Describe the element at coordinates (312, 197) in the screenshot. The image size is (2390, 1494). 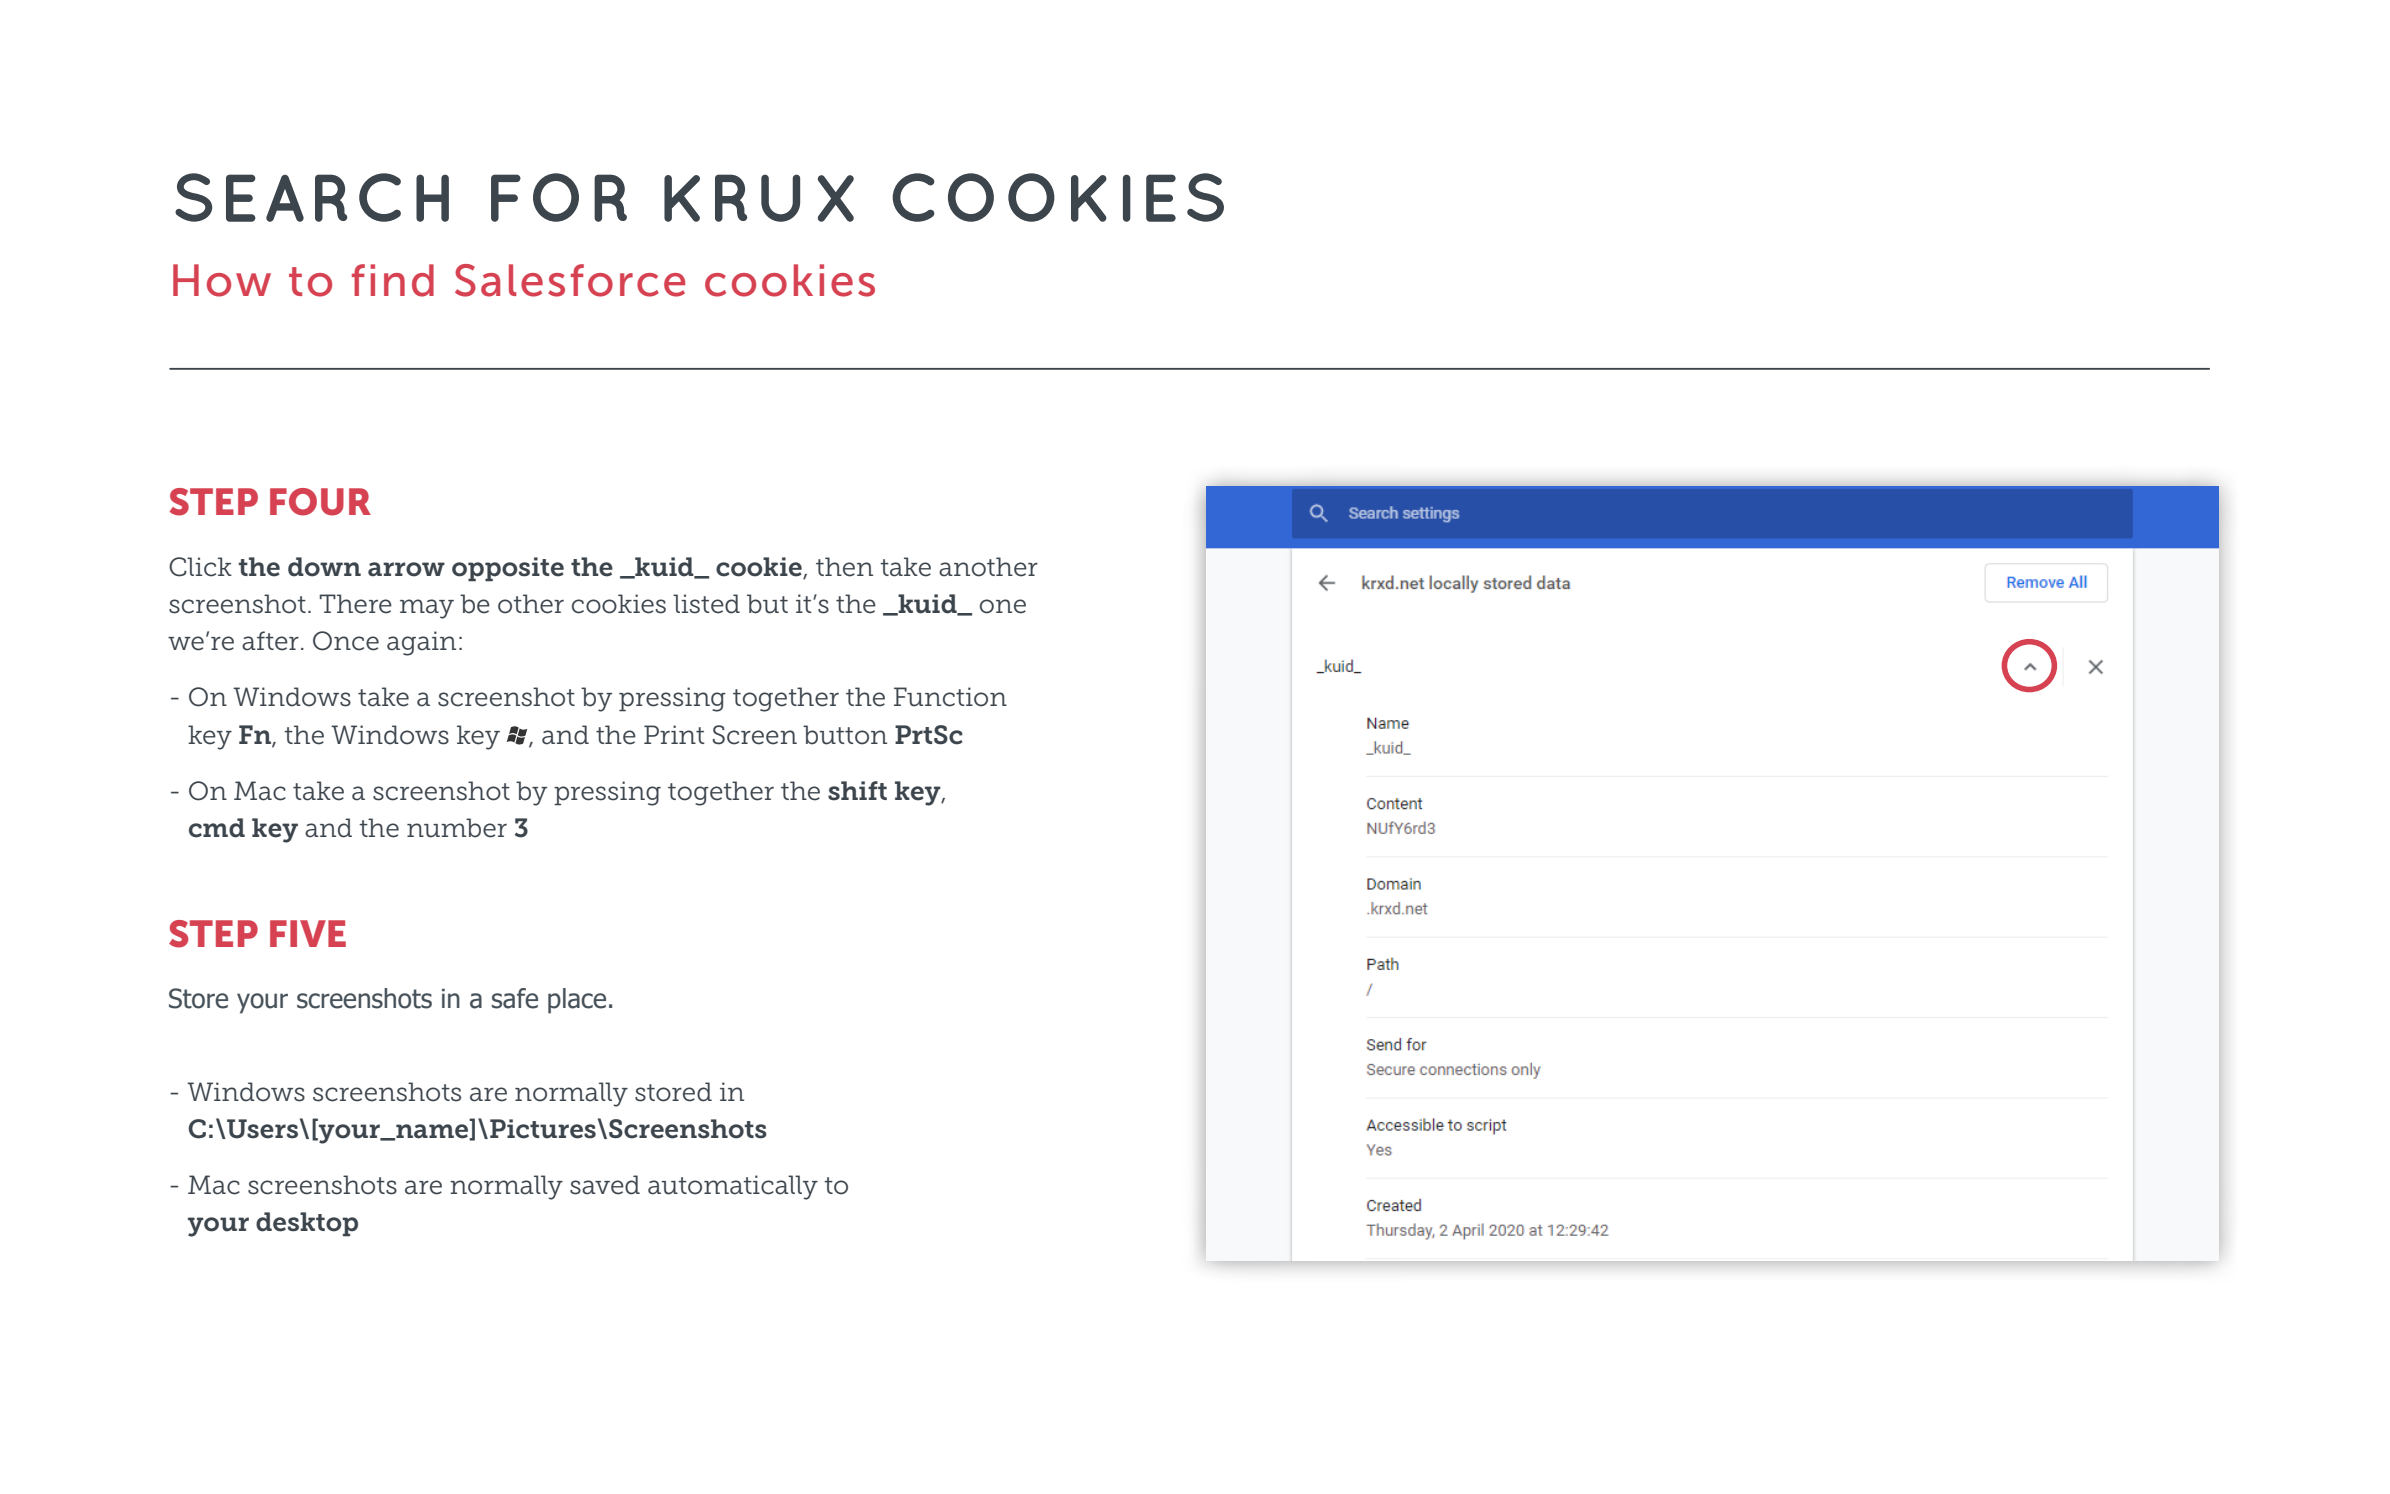
I see `SEARCH` at that location.
